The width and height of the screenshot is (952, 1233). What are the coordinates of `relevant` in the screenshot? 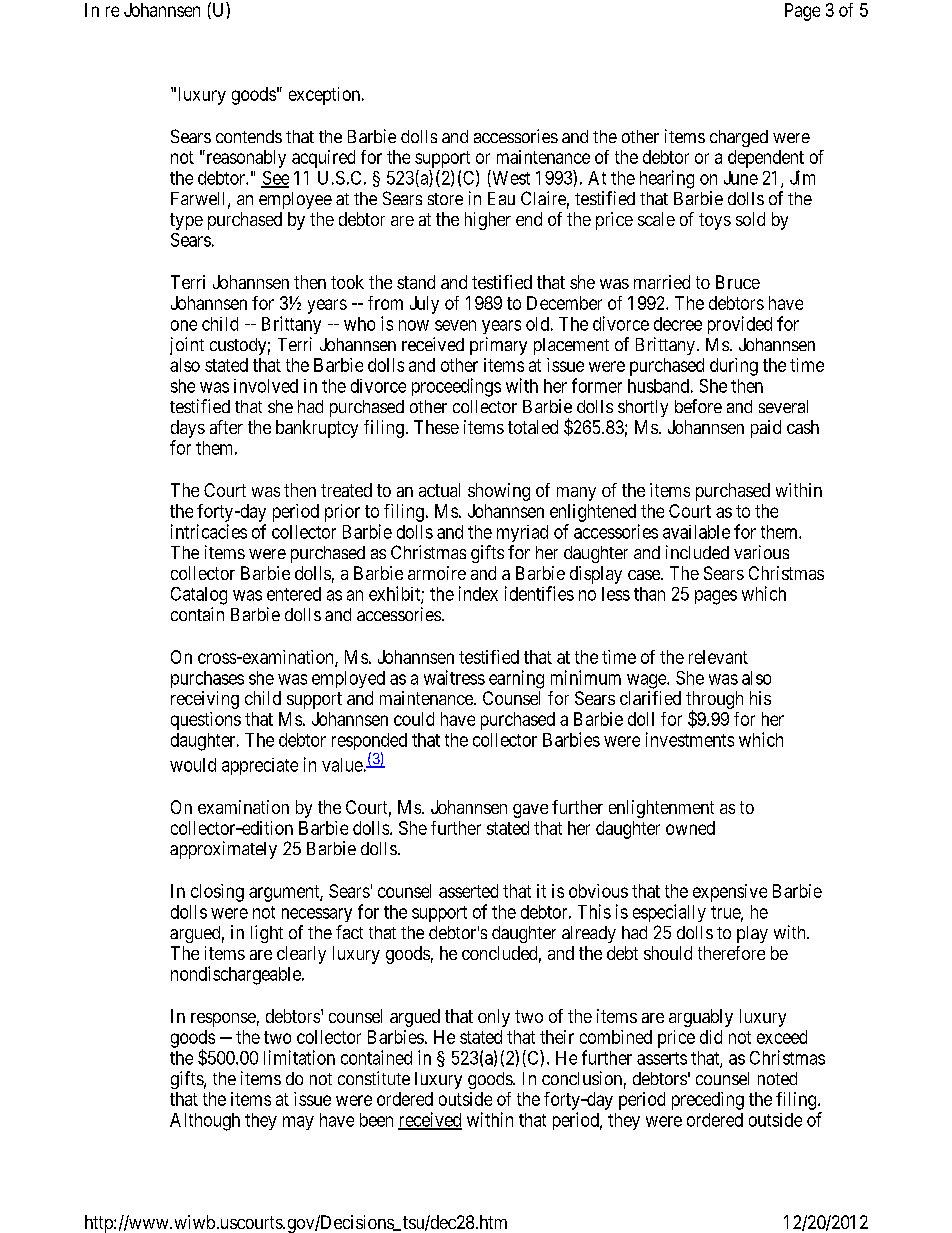 It's located at (718, 657).
